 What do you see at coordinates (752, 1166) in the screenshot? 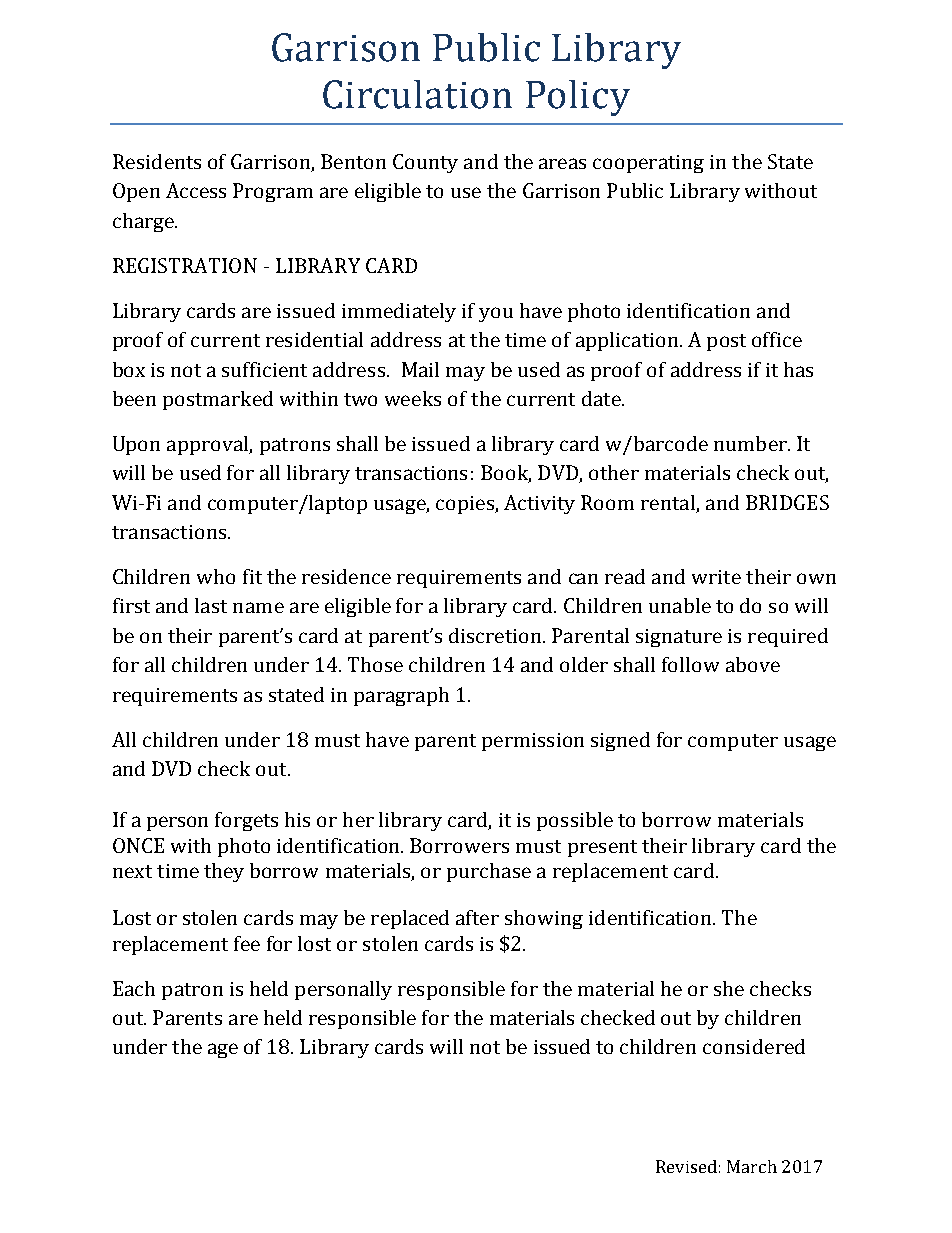
I see `March` at bounding box center [752, 1166].
